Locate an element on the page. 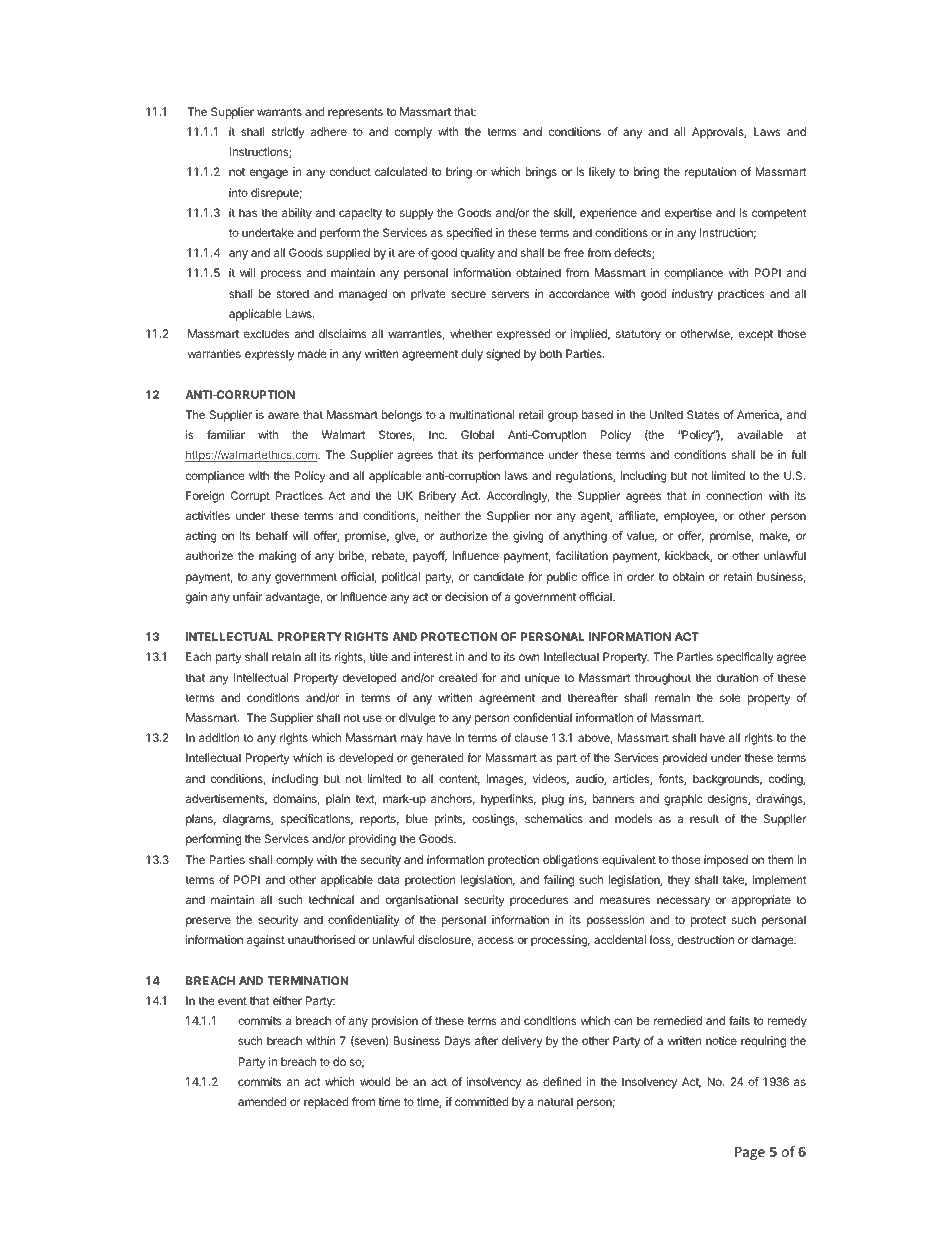 The height and width of the page is (1233, 952). amended is located at coordinates (262, 1101).
